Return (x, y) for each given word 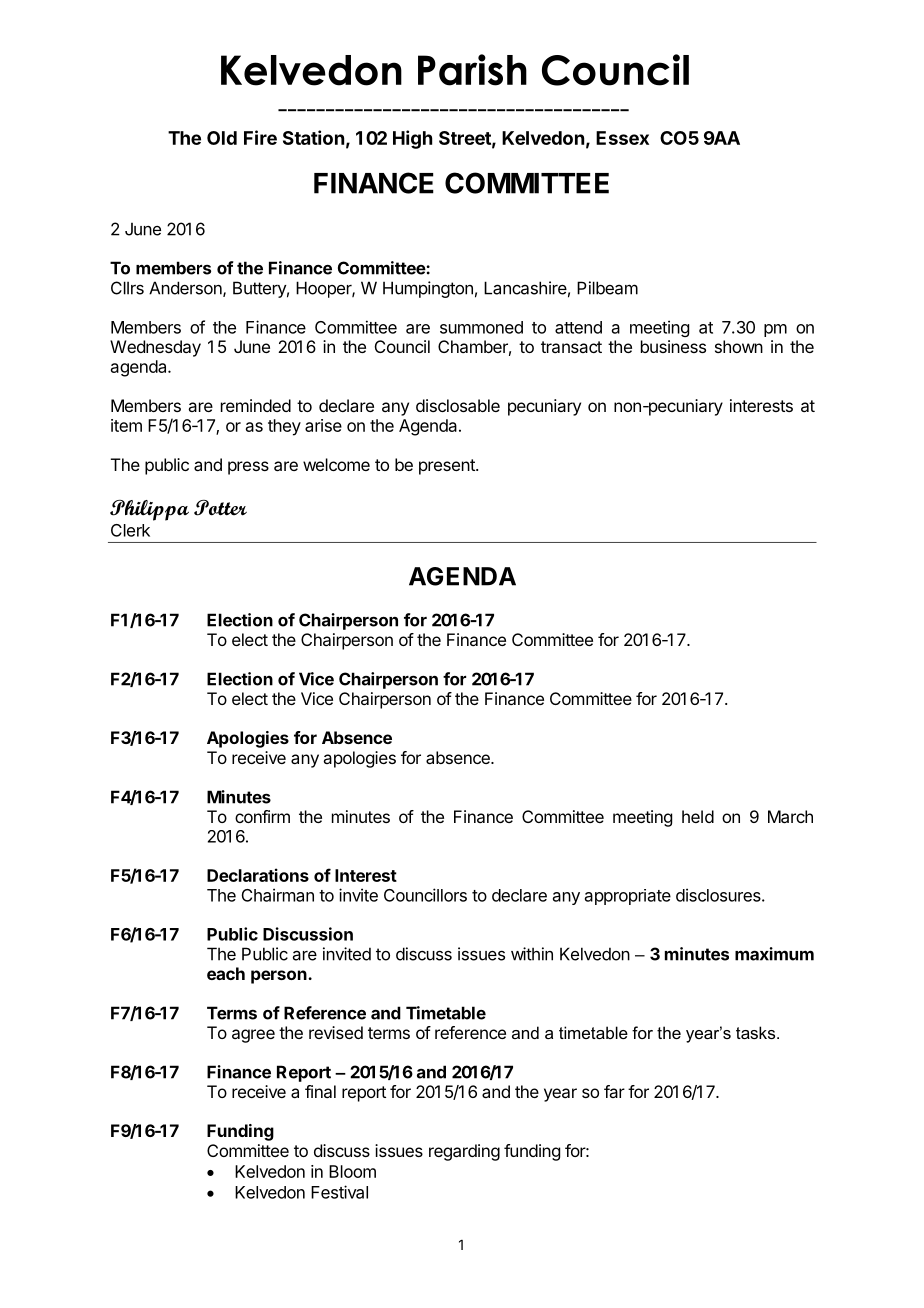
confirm (262, 816)
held (698, 816)
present (448, 467)
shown (739, 346)
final (320, 1091)
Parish (472, 70)
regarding (464, 1152)
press (248, 468)
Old (222, 138)
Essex (622, 138)
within (532, 954)
